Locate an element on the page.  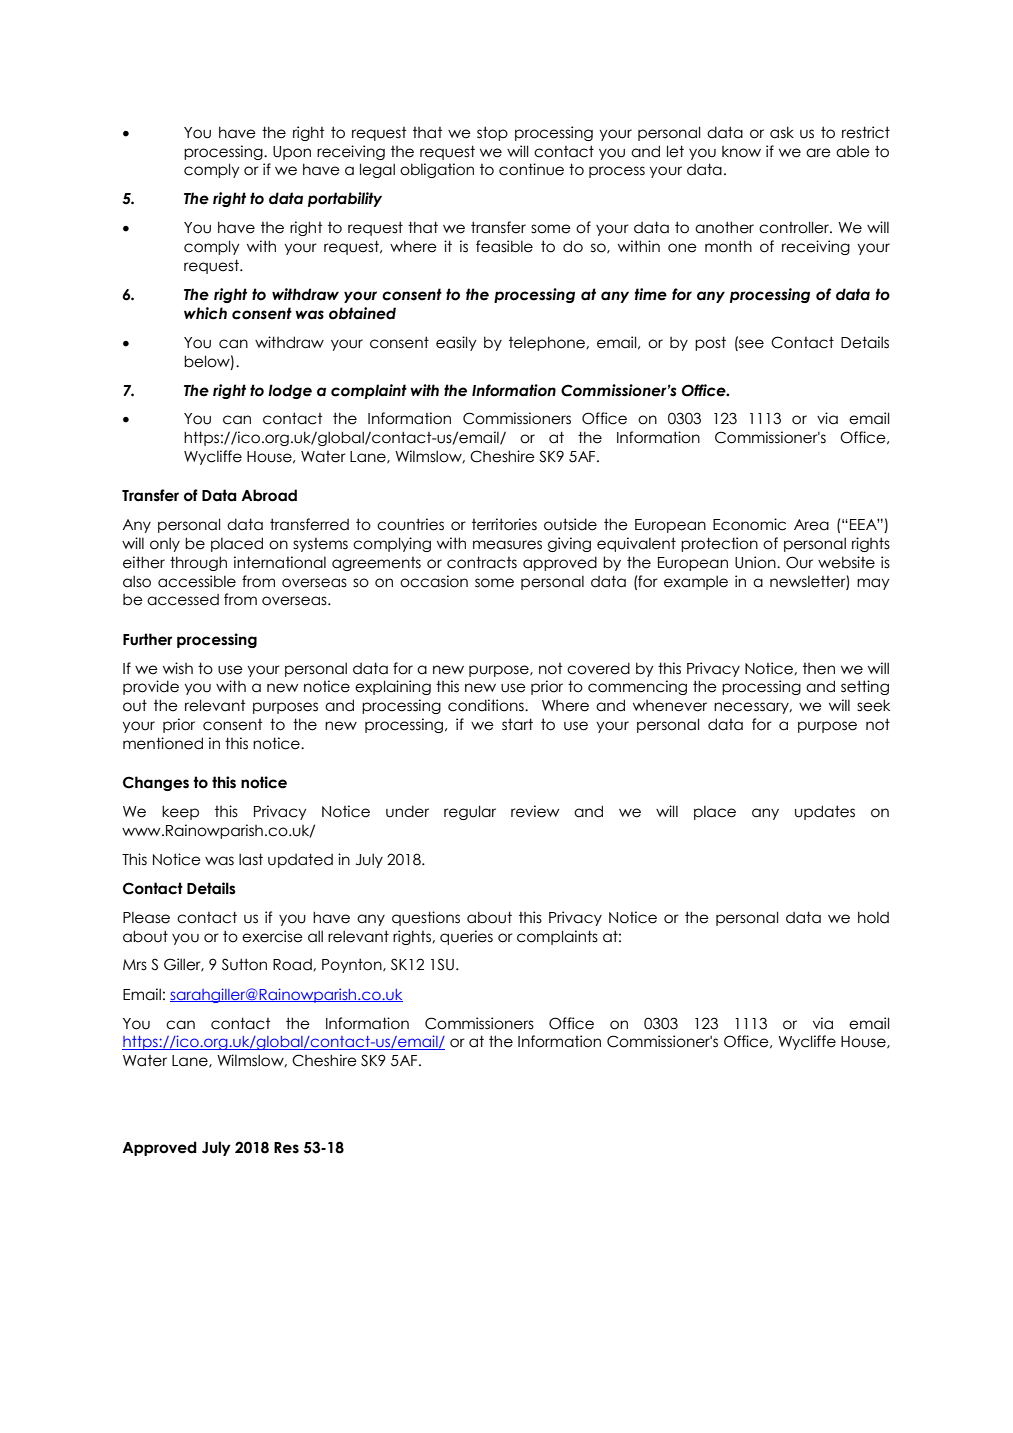
hold is located at coordinates (873, 917).
